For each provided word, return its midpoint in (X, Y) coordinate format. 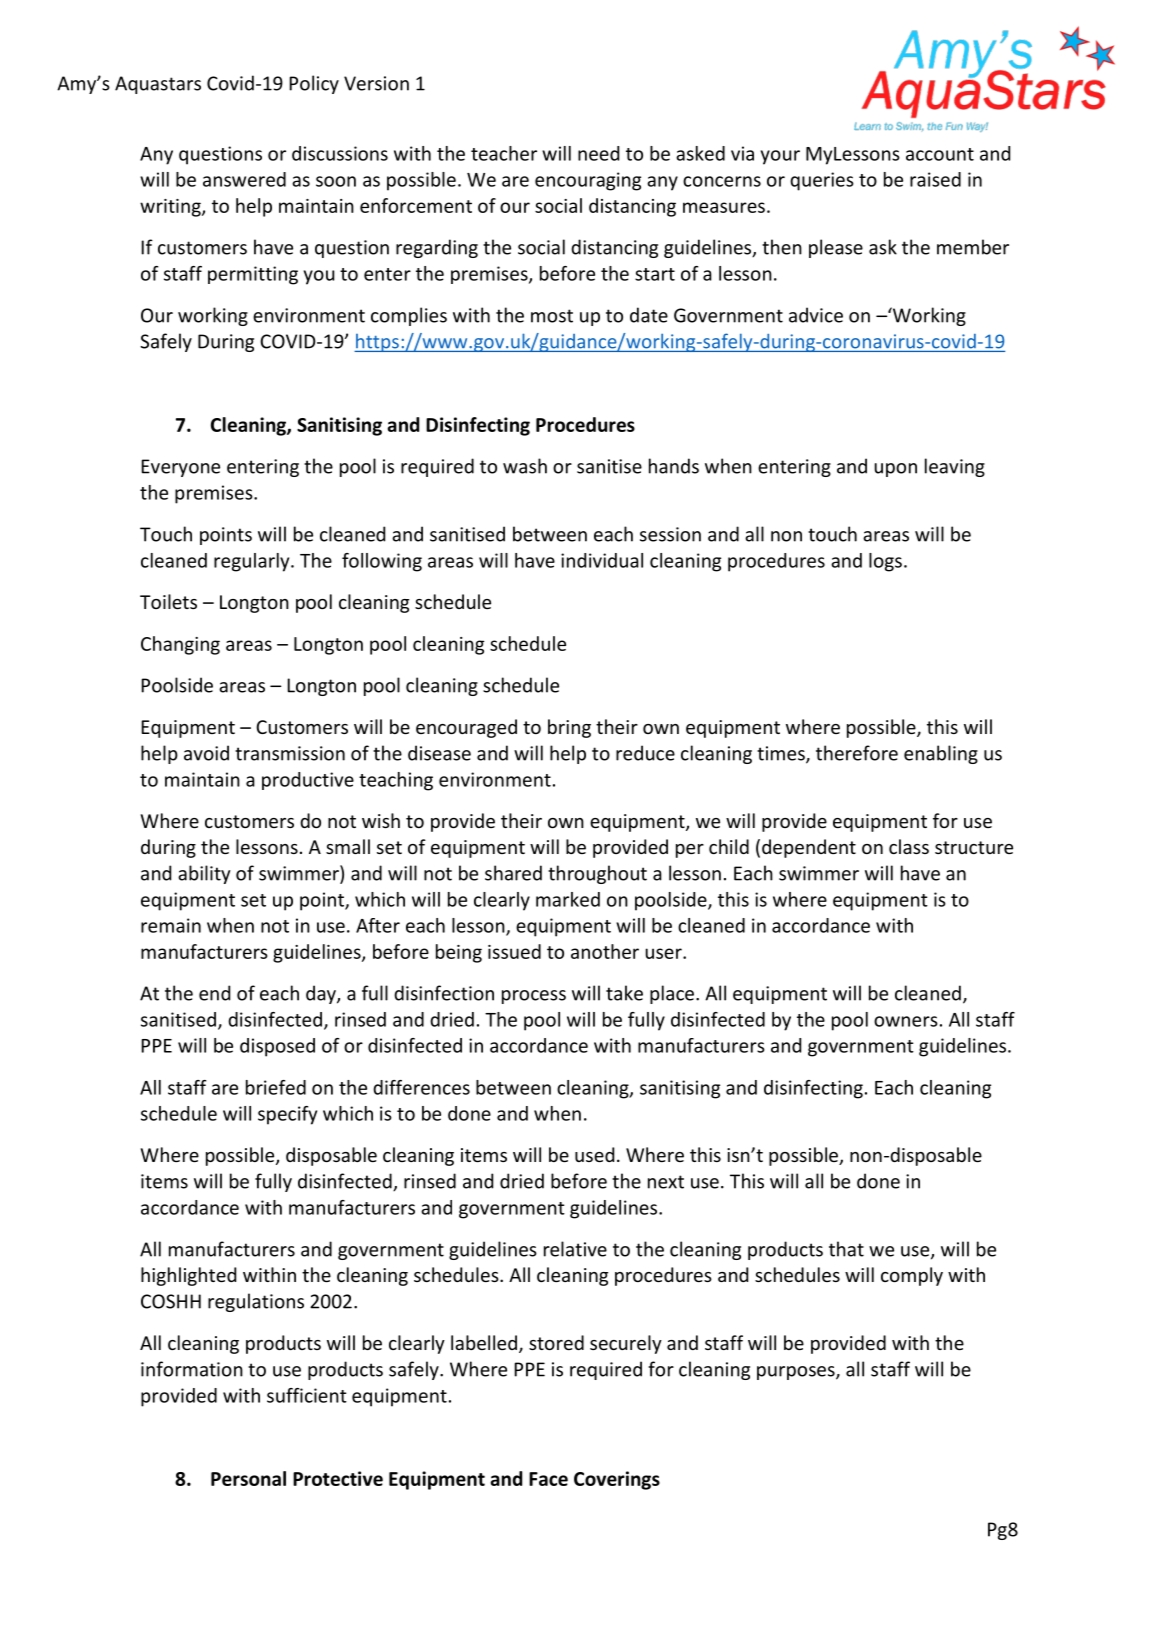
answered (244, 179)
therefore (857, 753)
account (940, 154)
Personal (248, 1478)
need (598, 153)
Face (548, 1479)
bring (569, 728)
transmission (290, 753)
